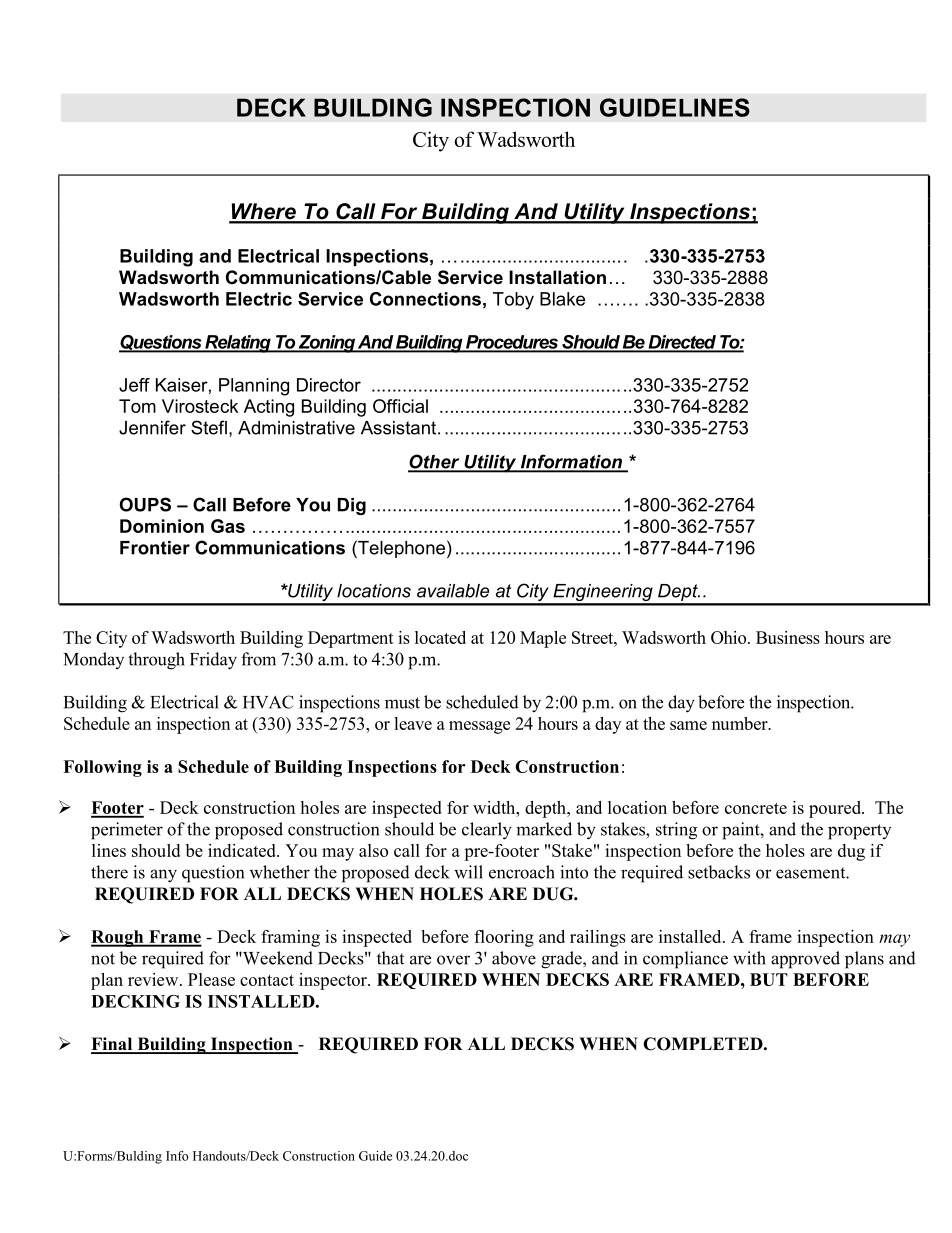 The height and width of the screenshot is (1233, 952). What do you see at coordinates (213, 661) in the screenshot?
I see `Friday` at bounding box center [213, 661].
